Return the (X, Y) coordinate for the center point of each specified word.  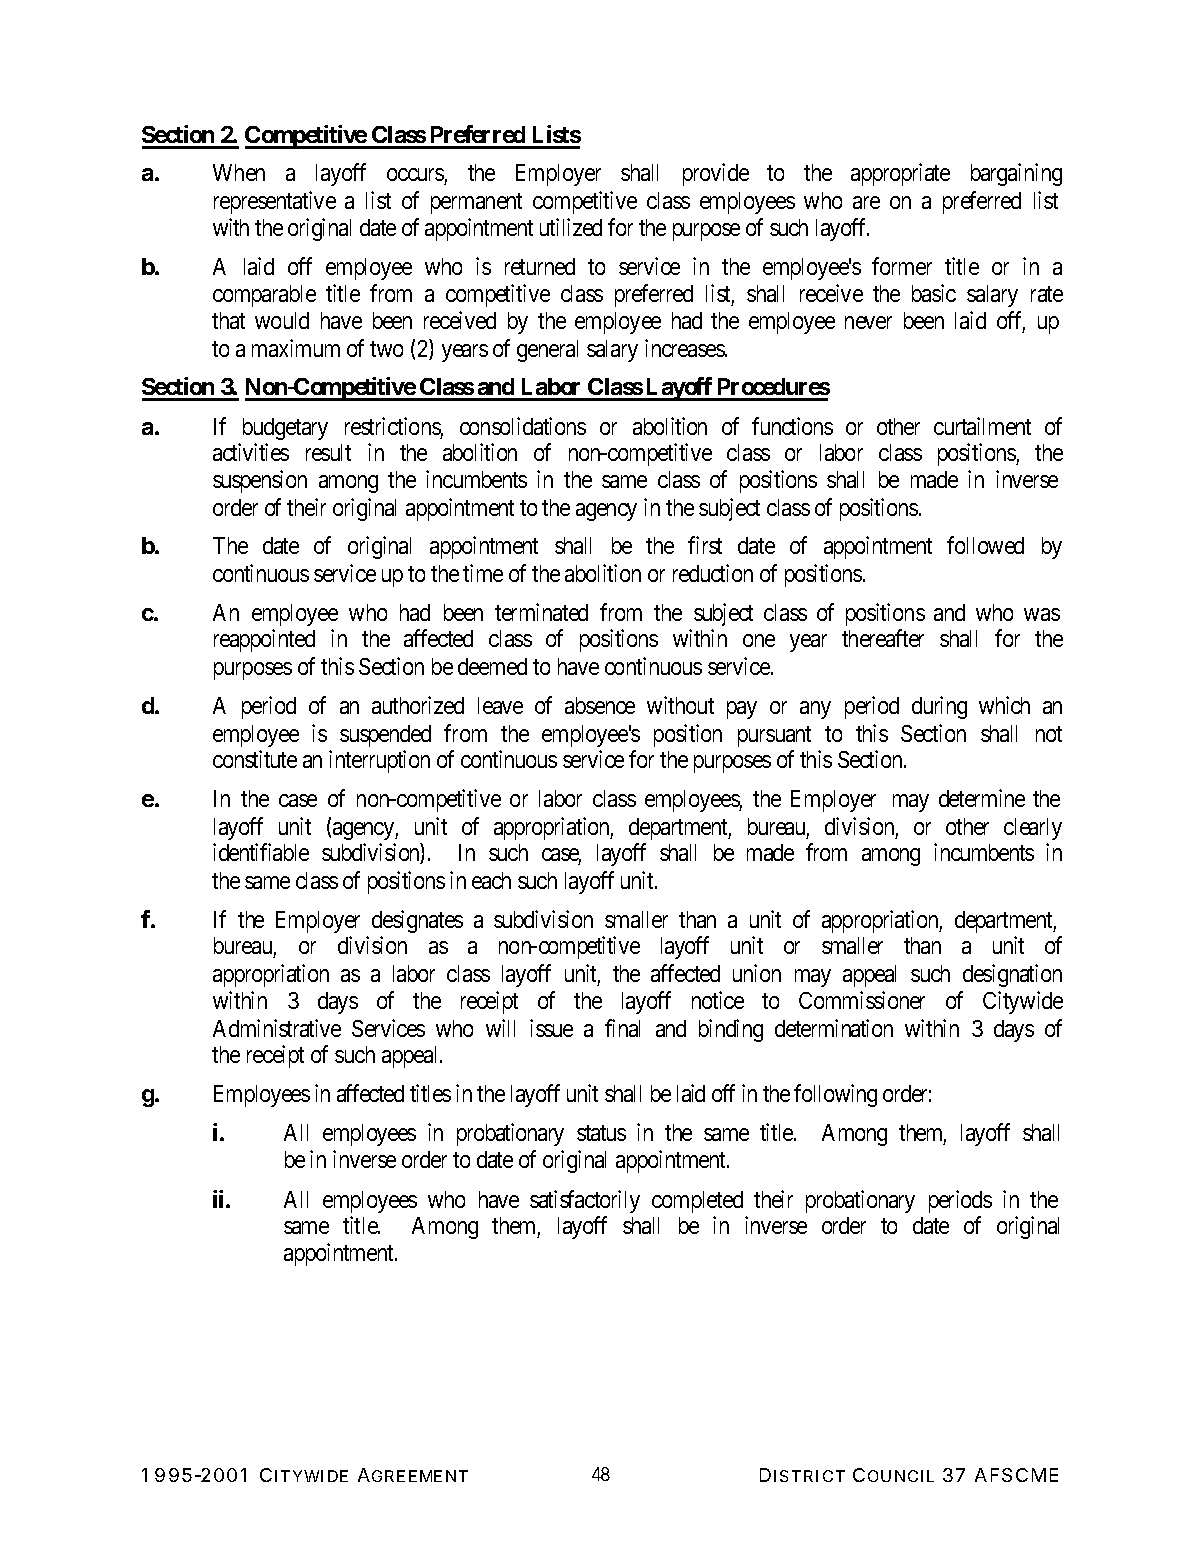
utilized (571, 227)
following (835, 1095)
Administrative (277, 1028)
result (328, 452)
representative (275, 202)
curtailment (982, 426)
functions (792, 426)
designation (1012, 975)
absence (600, 705)
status (601, 1133)
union (757, 973)
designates (417, 921)
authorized (418, 705)
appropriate (900, 174)
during (939, 707)
